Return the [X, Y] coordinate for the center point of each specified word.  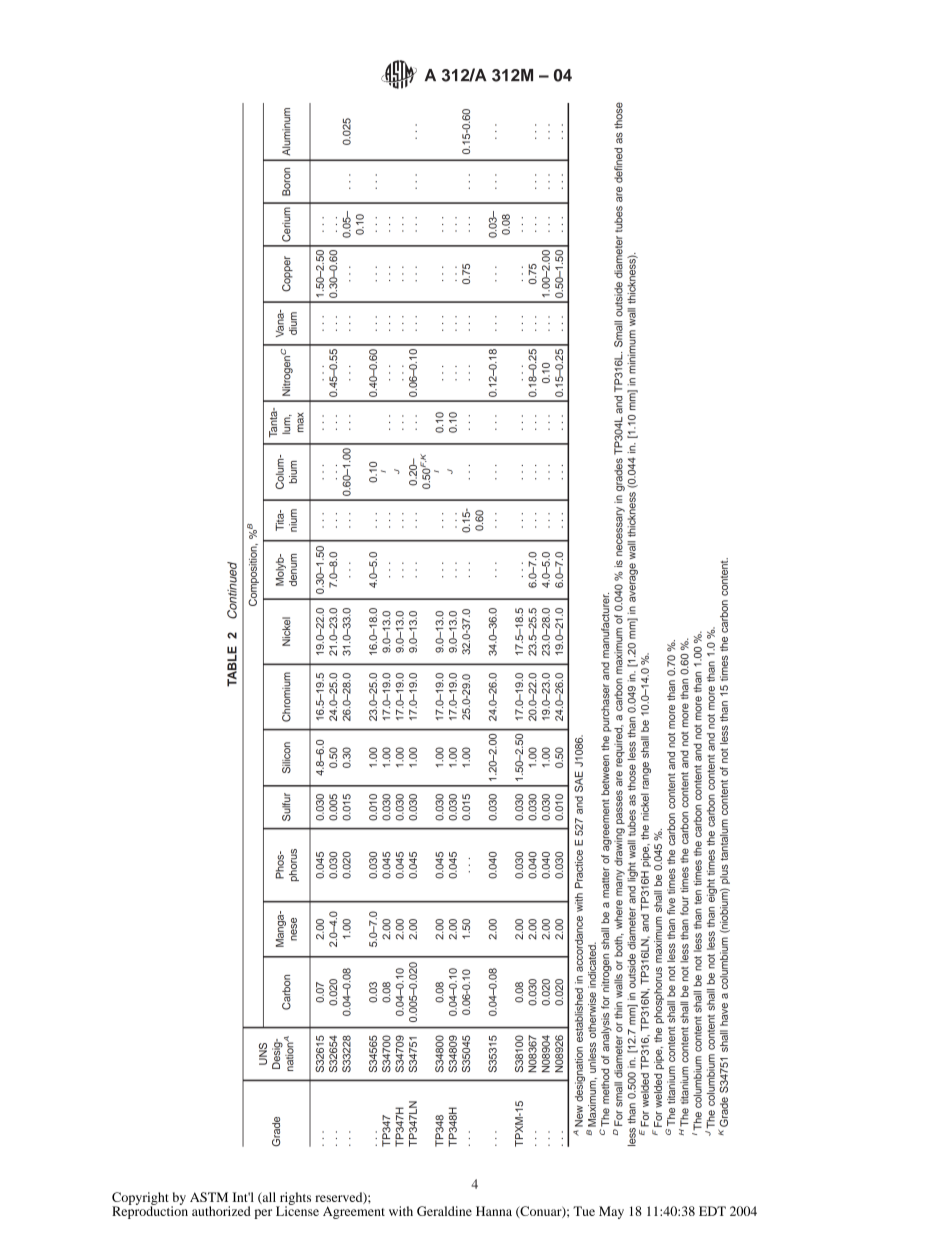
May [611, 1212]
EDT [712, 1211]
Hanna [494, 1211]
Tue [584, 1211]
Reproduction [150, 1211]
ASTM [209, 1197]
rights [294, 1199]
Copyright [140, 1199]
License [297, 1210]
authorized [221, 1211]
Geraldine [444, 1211]
